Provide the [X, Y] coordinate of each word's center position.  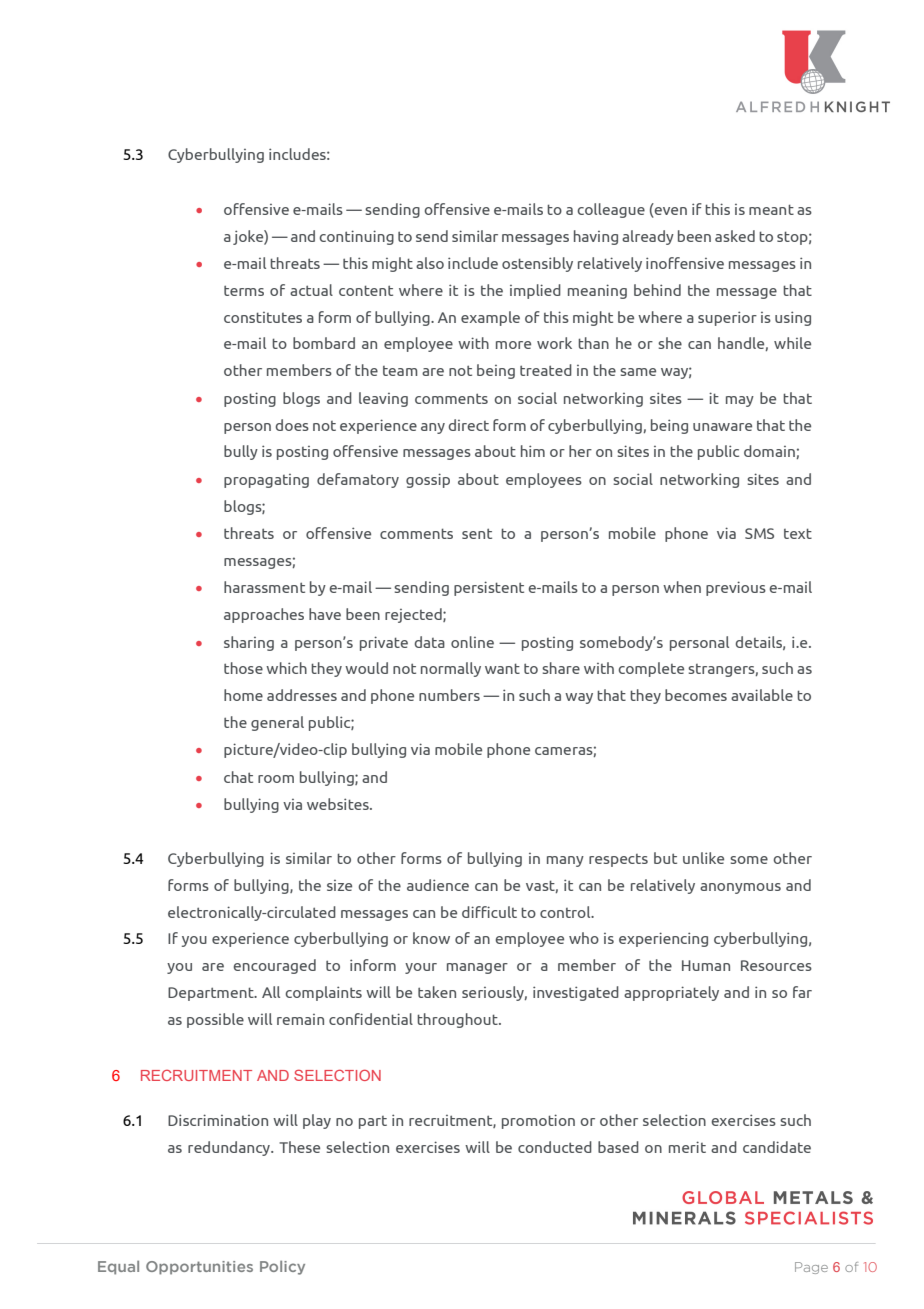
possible [215, 1020]
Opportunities [199, 1268]
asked [735, 236]
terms [244, 290]
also [430, 263]
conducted [555, 1147]
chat [238, 777]
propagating [266, 481]
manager [477, 968]
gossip [428, 480]
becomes [696, 695]
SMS [759, 533]
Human [706, 965]
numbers [449, 695]
